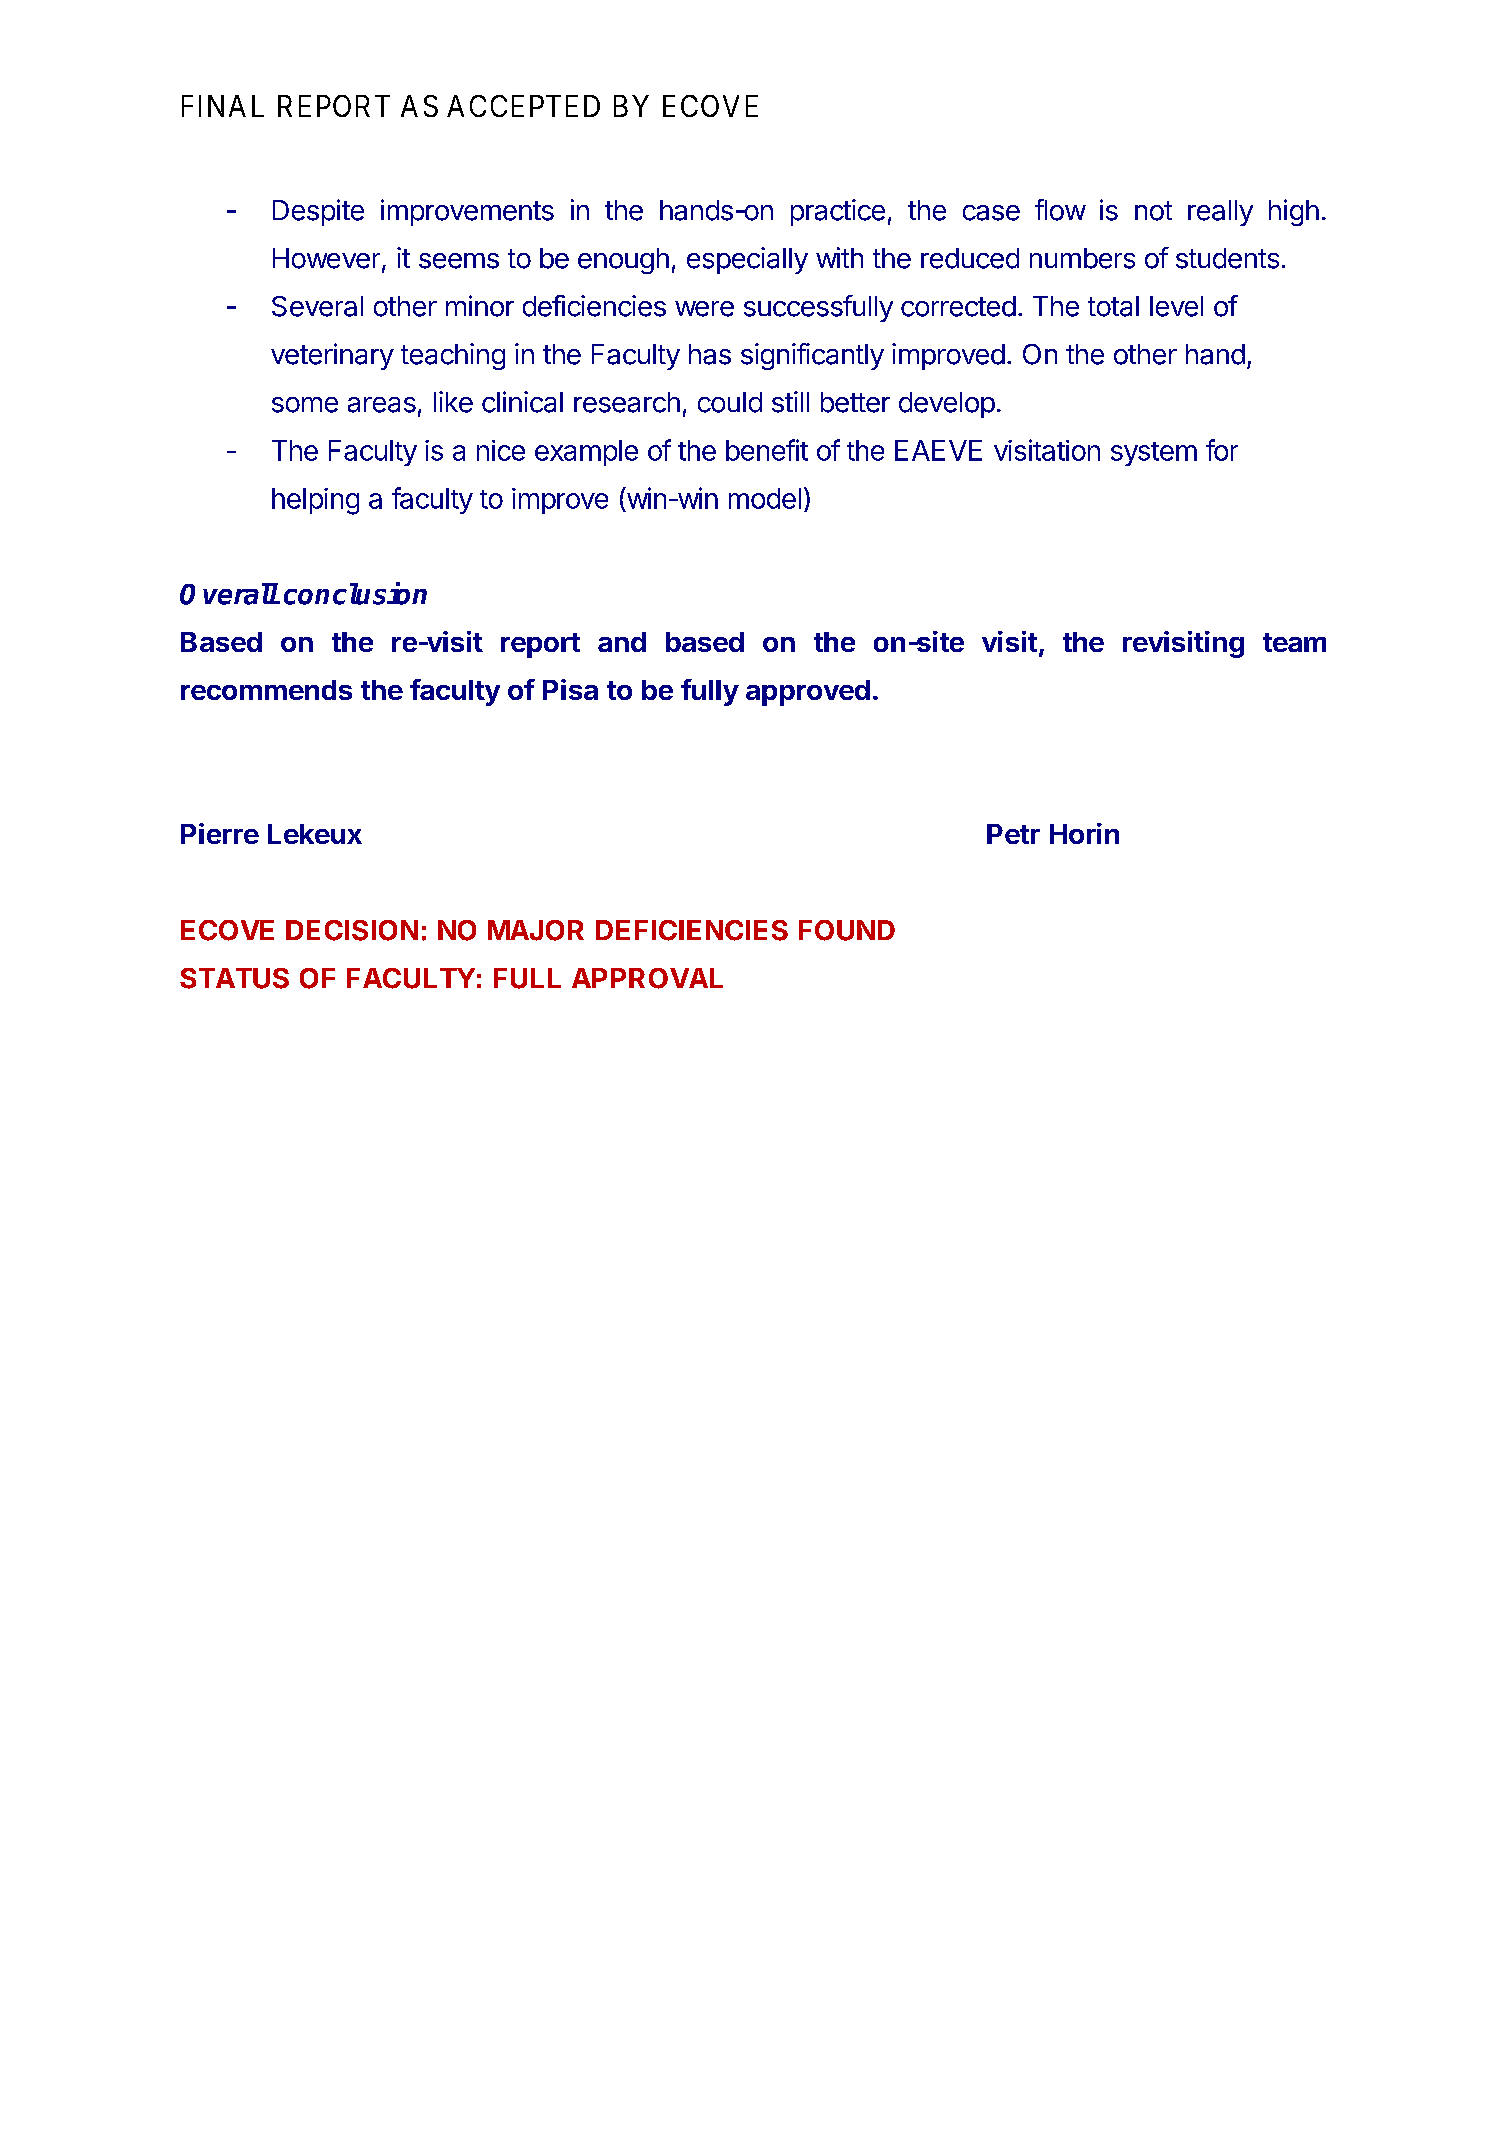 This image has width=1506, height=2131. I want to click on recommends, so click(266, 690).
